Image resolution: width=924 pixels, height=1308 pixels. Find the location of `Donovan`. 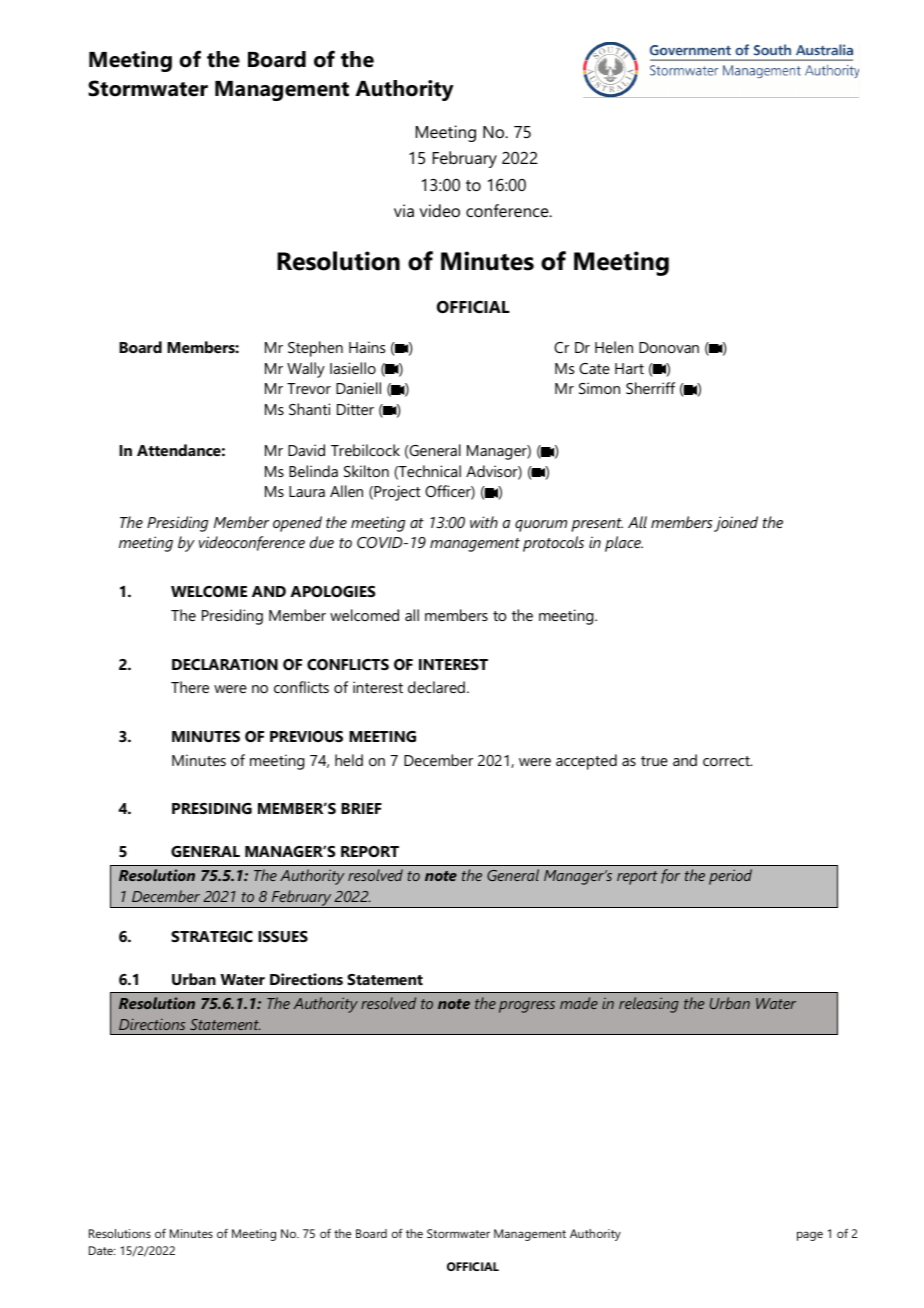

Donovan is located at coordinates (669, 347).
